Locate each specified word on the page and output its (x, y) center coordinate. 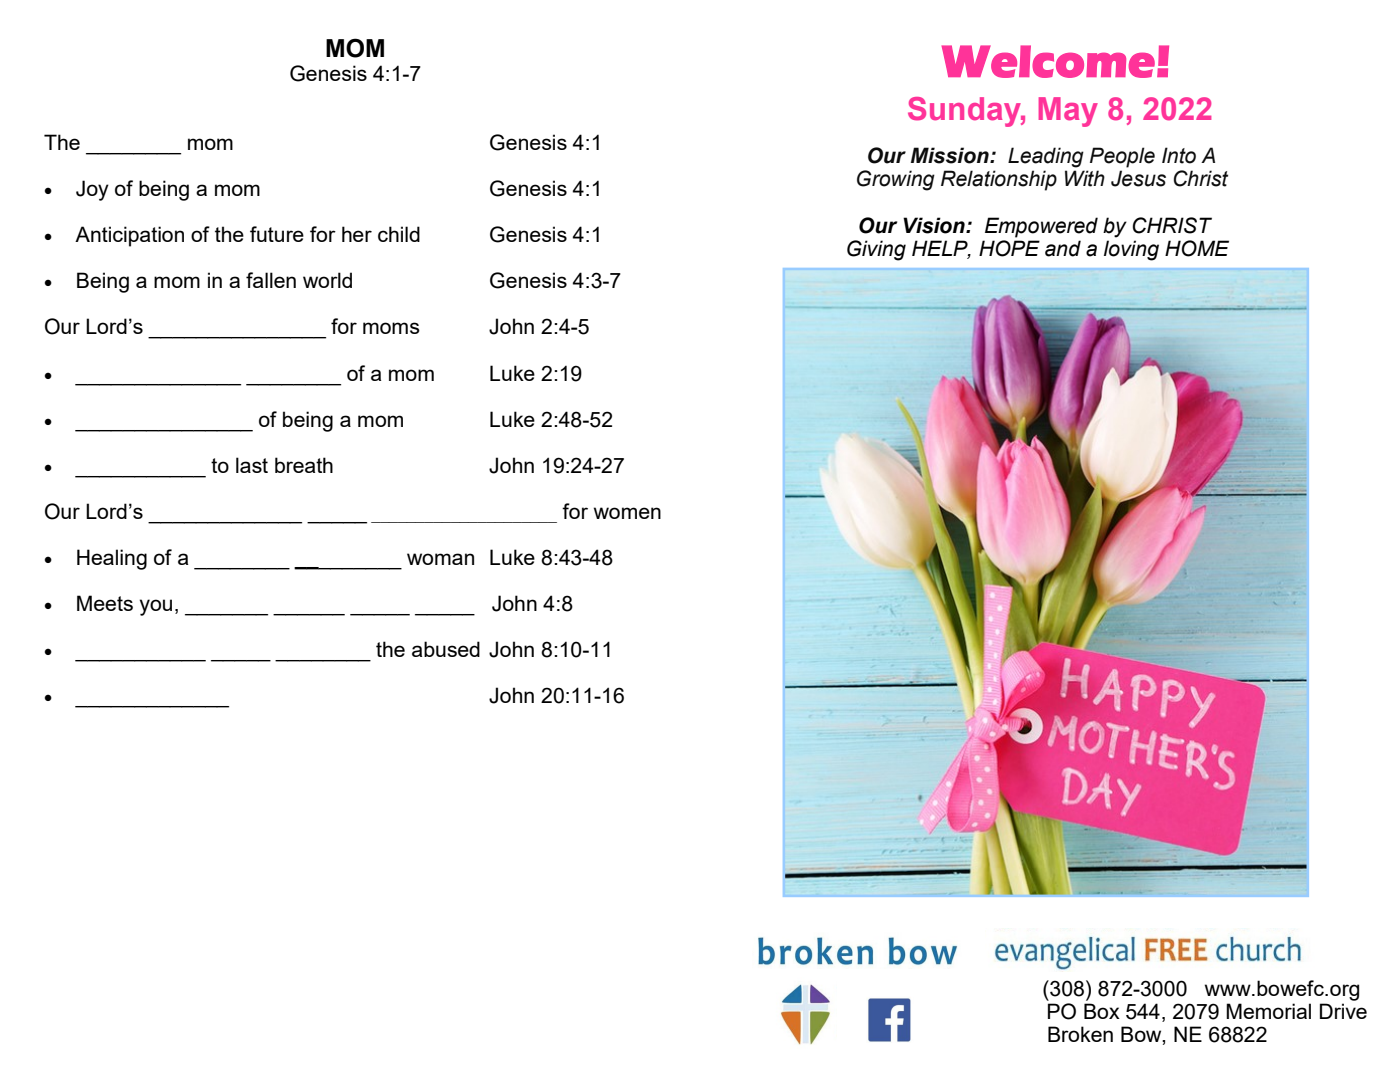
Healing (112, 559)
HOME (1197, 248)
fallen (271, 280)
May (1068, 112)
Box (1102, 1011)
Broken (1080, 1034)
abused (446, 649)
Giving (876, 250)
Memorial (1268, 1011)
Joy (92, 190)
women (627, 513)
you (156, 607)
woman (440, 559)
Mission (951, 155)
